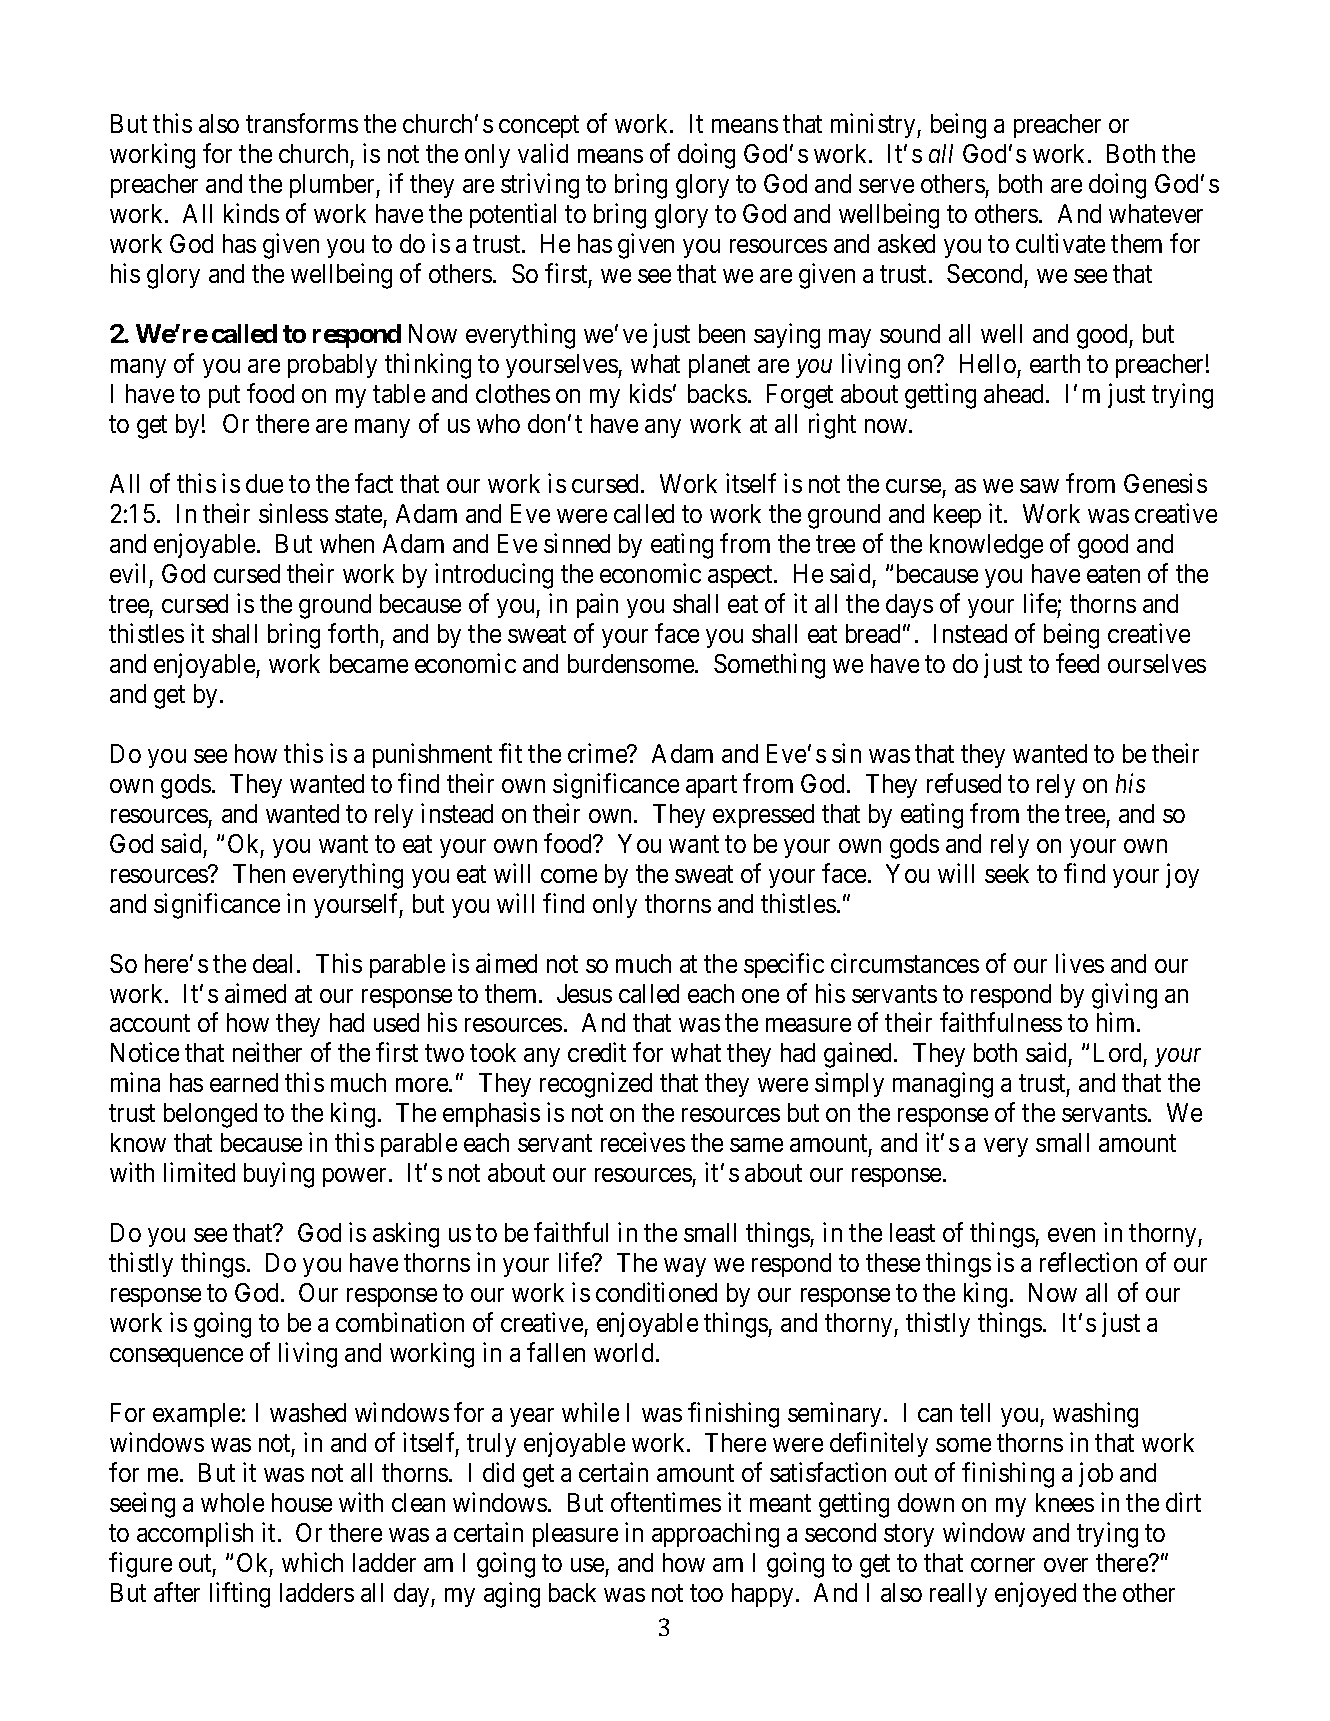 This page has height=1721, width=1330. What do you see at coordinates (1039, 486) in the page?
I see `saw` at bounding box center [1039, 486].
